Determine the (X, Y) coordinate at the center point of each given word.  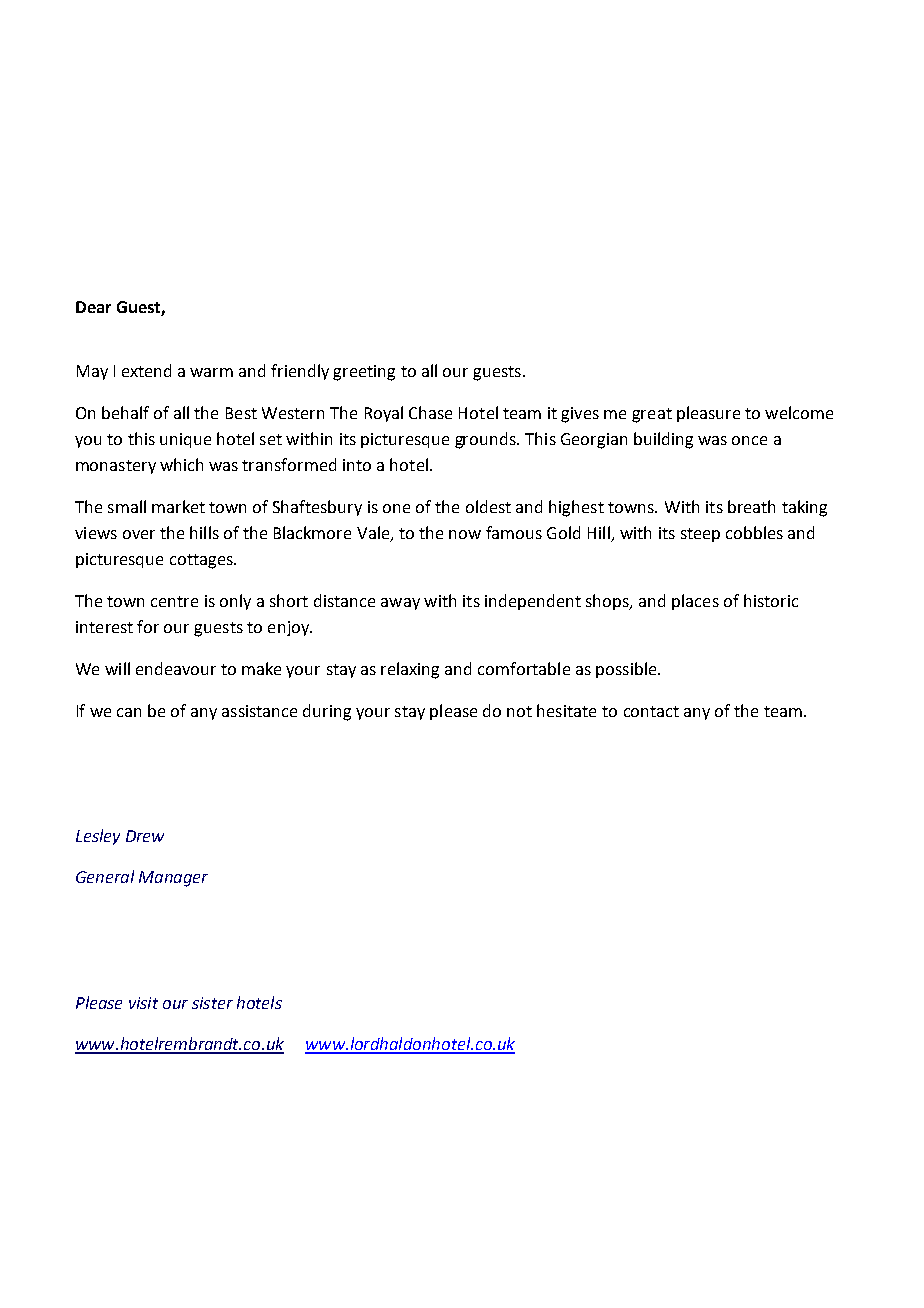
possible (627, 670)
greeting (364, 373)
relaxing (410, 670)
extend (146, 370)
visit (143, 1003)
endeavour (176, 668)
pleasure (708, 414)
